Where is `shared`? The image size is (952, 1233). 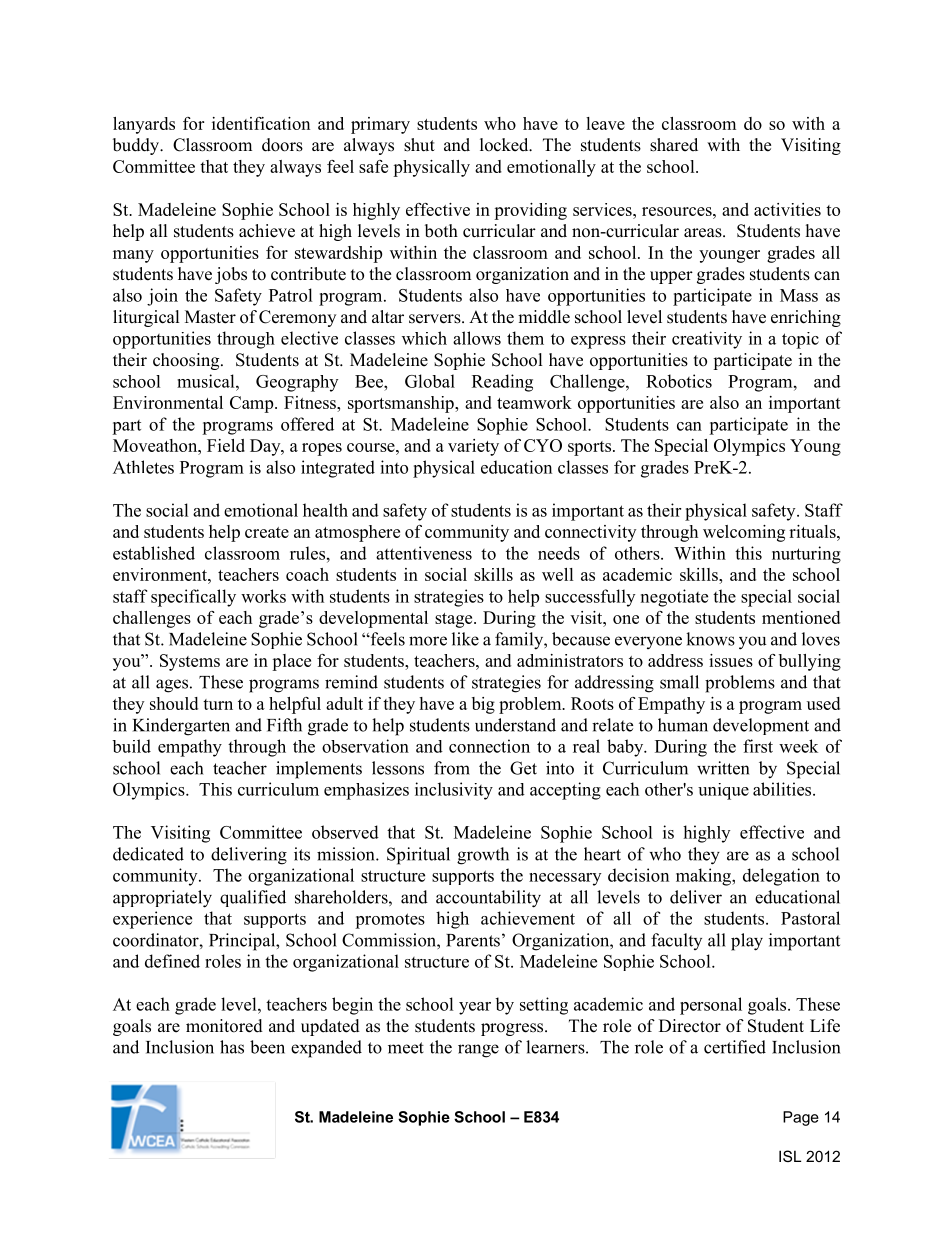
shared is located at coordinates (674, 145).
